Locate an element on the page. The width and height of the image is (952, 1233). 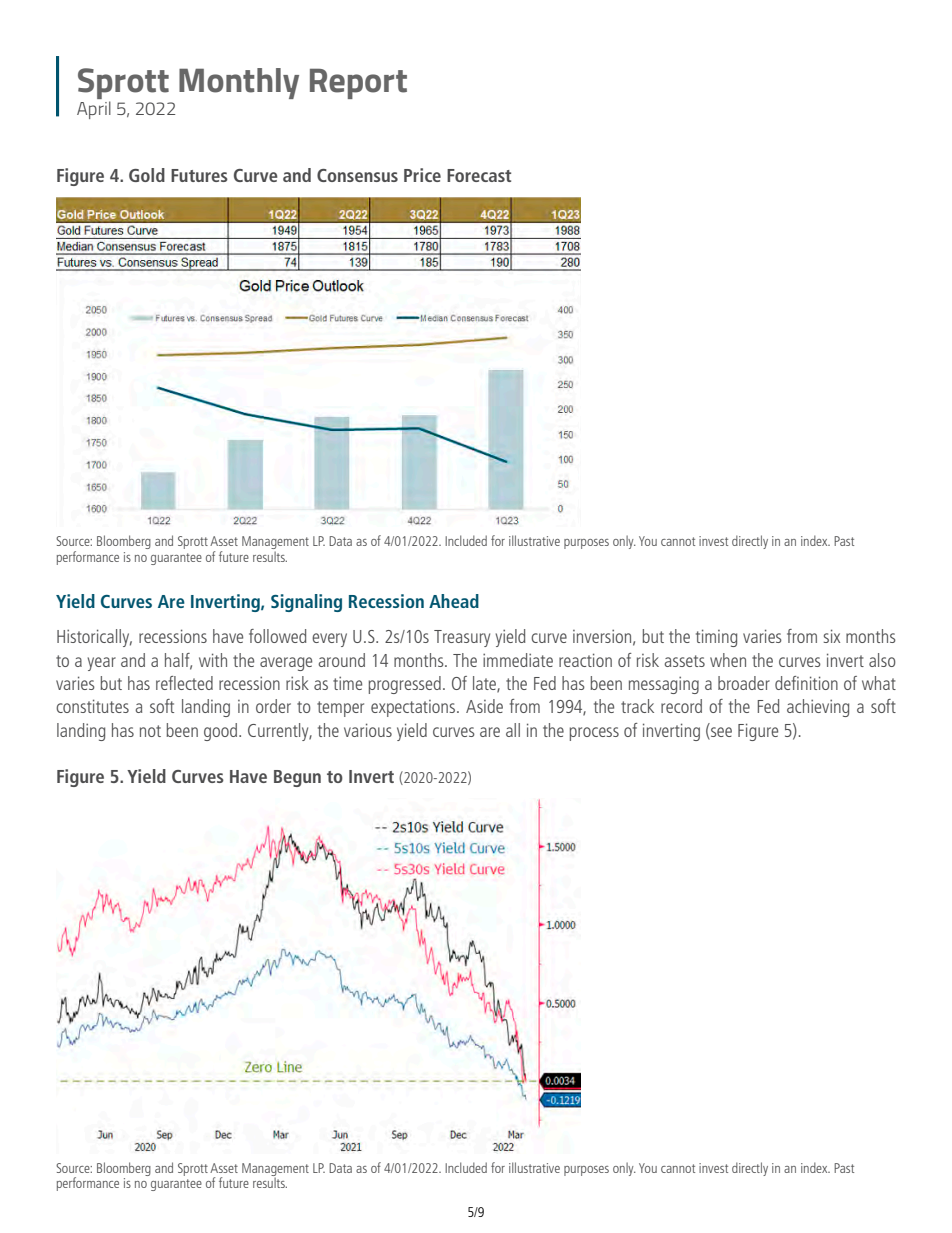
Aside is located at coordinates (484, 706).
